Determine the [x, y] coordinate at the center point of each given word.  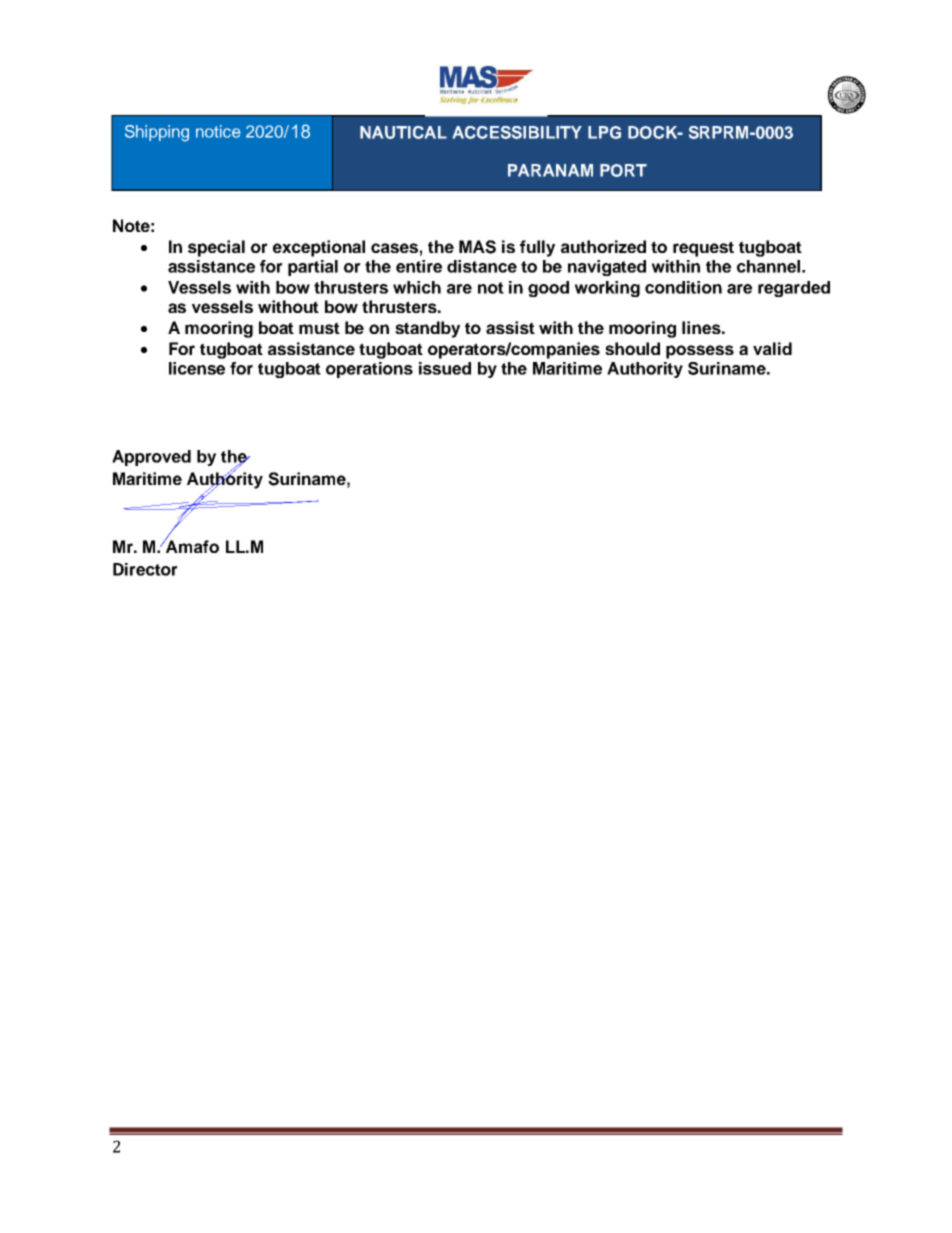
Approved [151, 458]
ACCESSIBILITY [517, 132]
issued [445, 368]
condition [683, 287]
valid [772, 348]
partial [313, 268]
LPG [604, 132]
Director [145, 569]
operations [369, 370]
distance [482, 266]
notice [218, 131]
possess [700, 352]
